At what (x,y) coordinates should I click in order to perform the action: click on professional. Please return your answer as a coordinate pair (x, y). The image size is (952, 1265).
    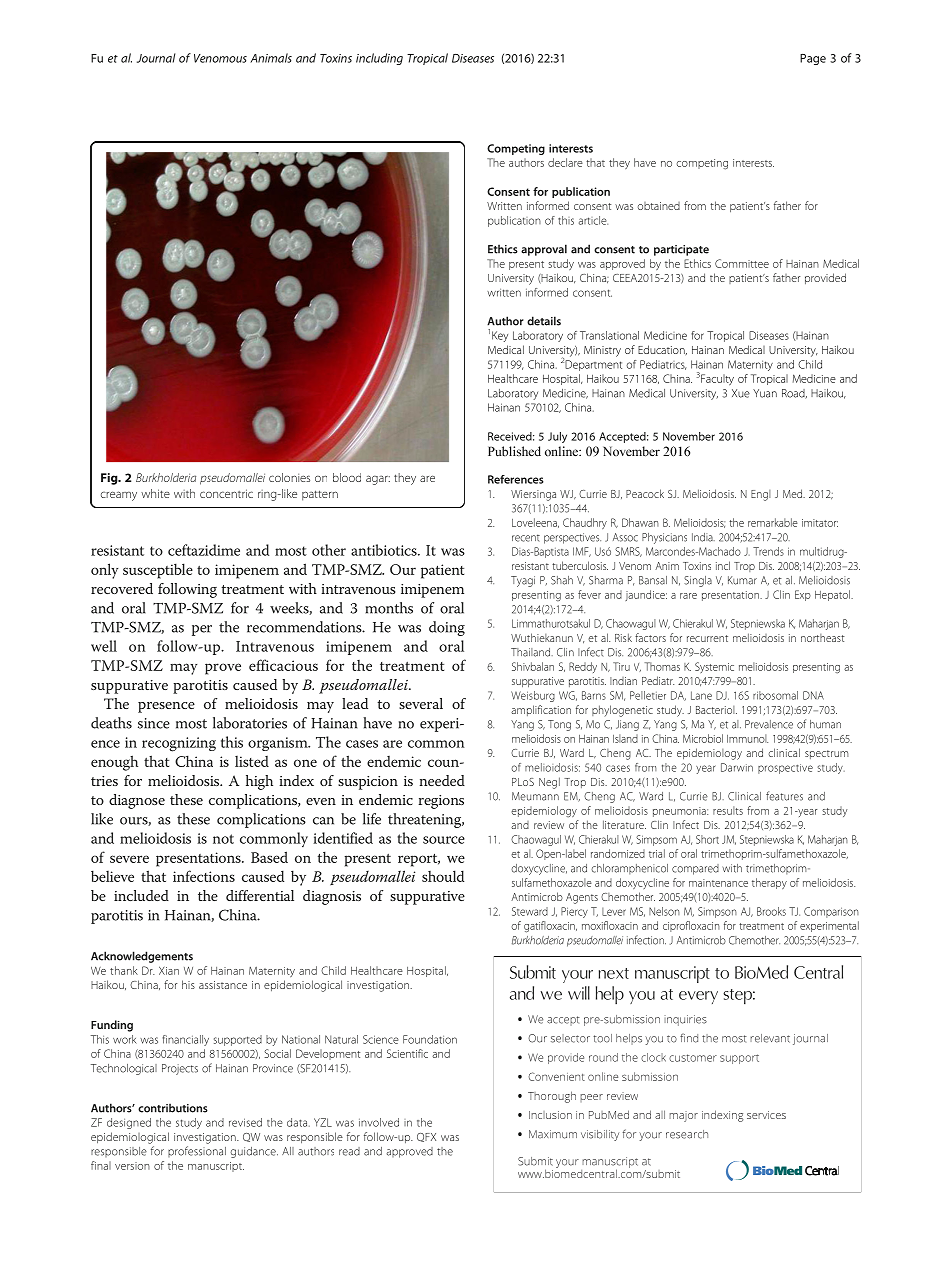
    Looking at the image, I should click on (197, 1151).
